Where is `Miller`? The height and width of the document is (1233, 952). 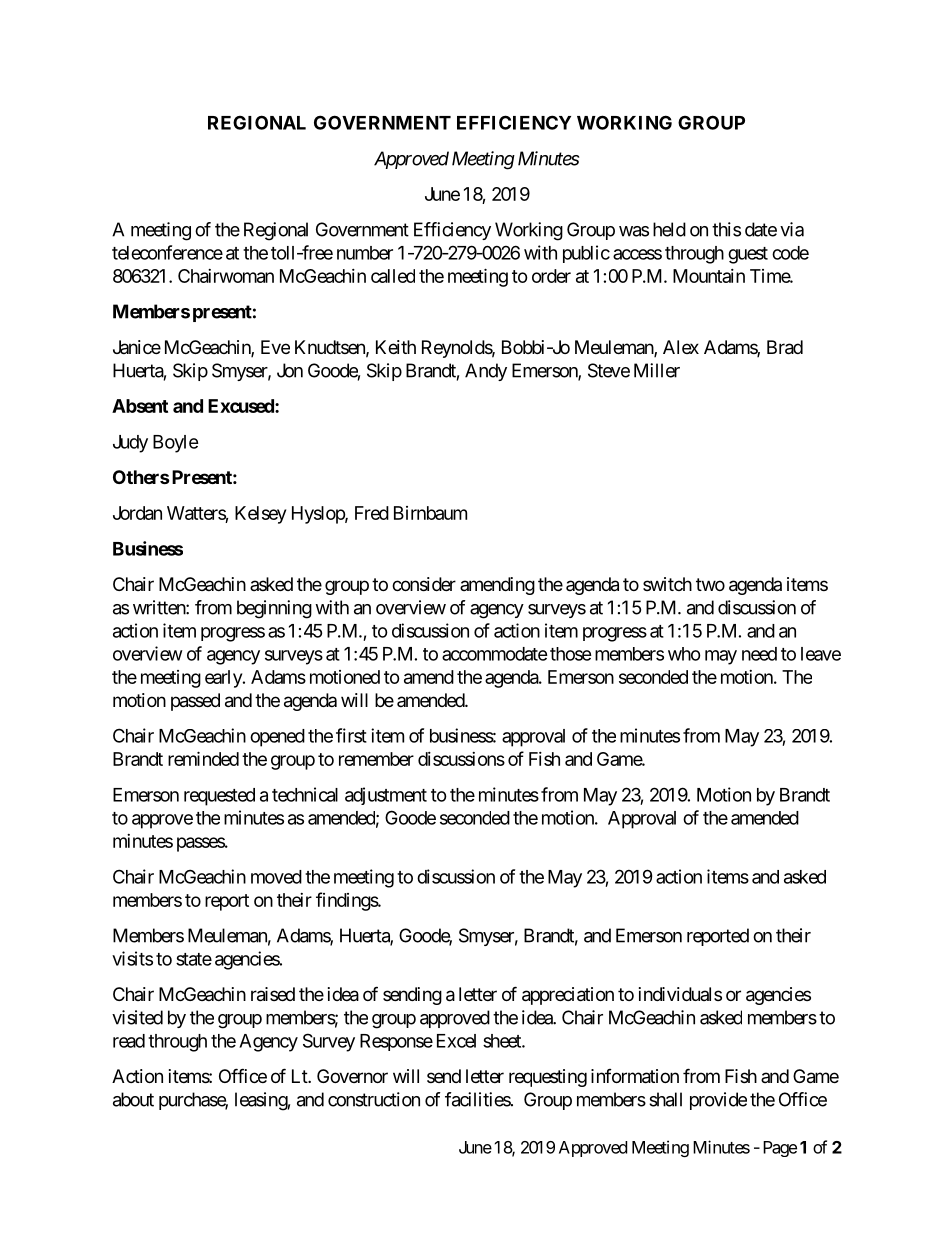 Miller is located at coordinates (657, 370).
